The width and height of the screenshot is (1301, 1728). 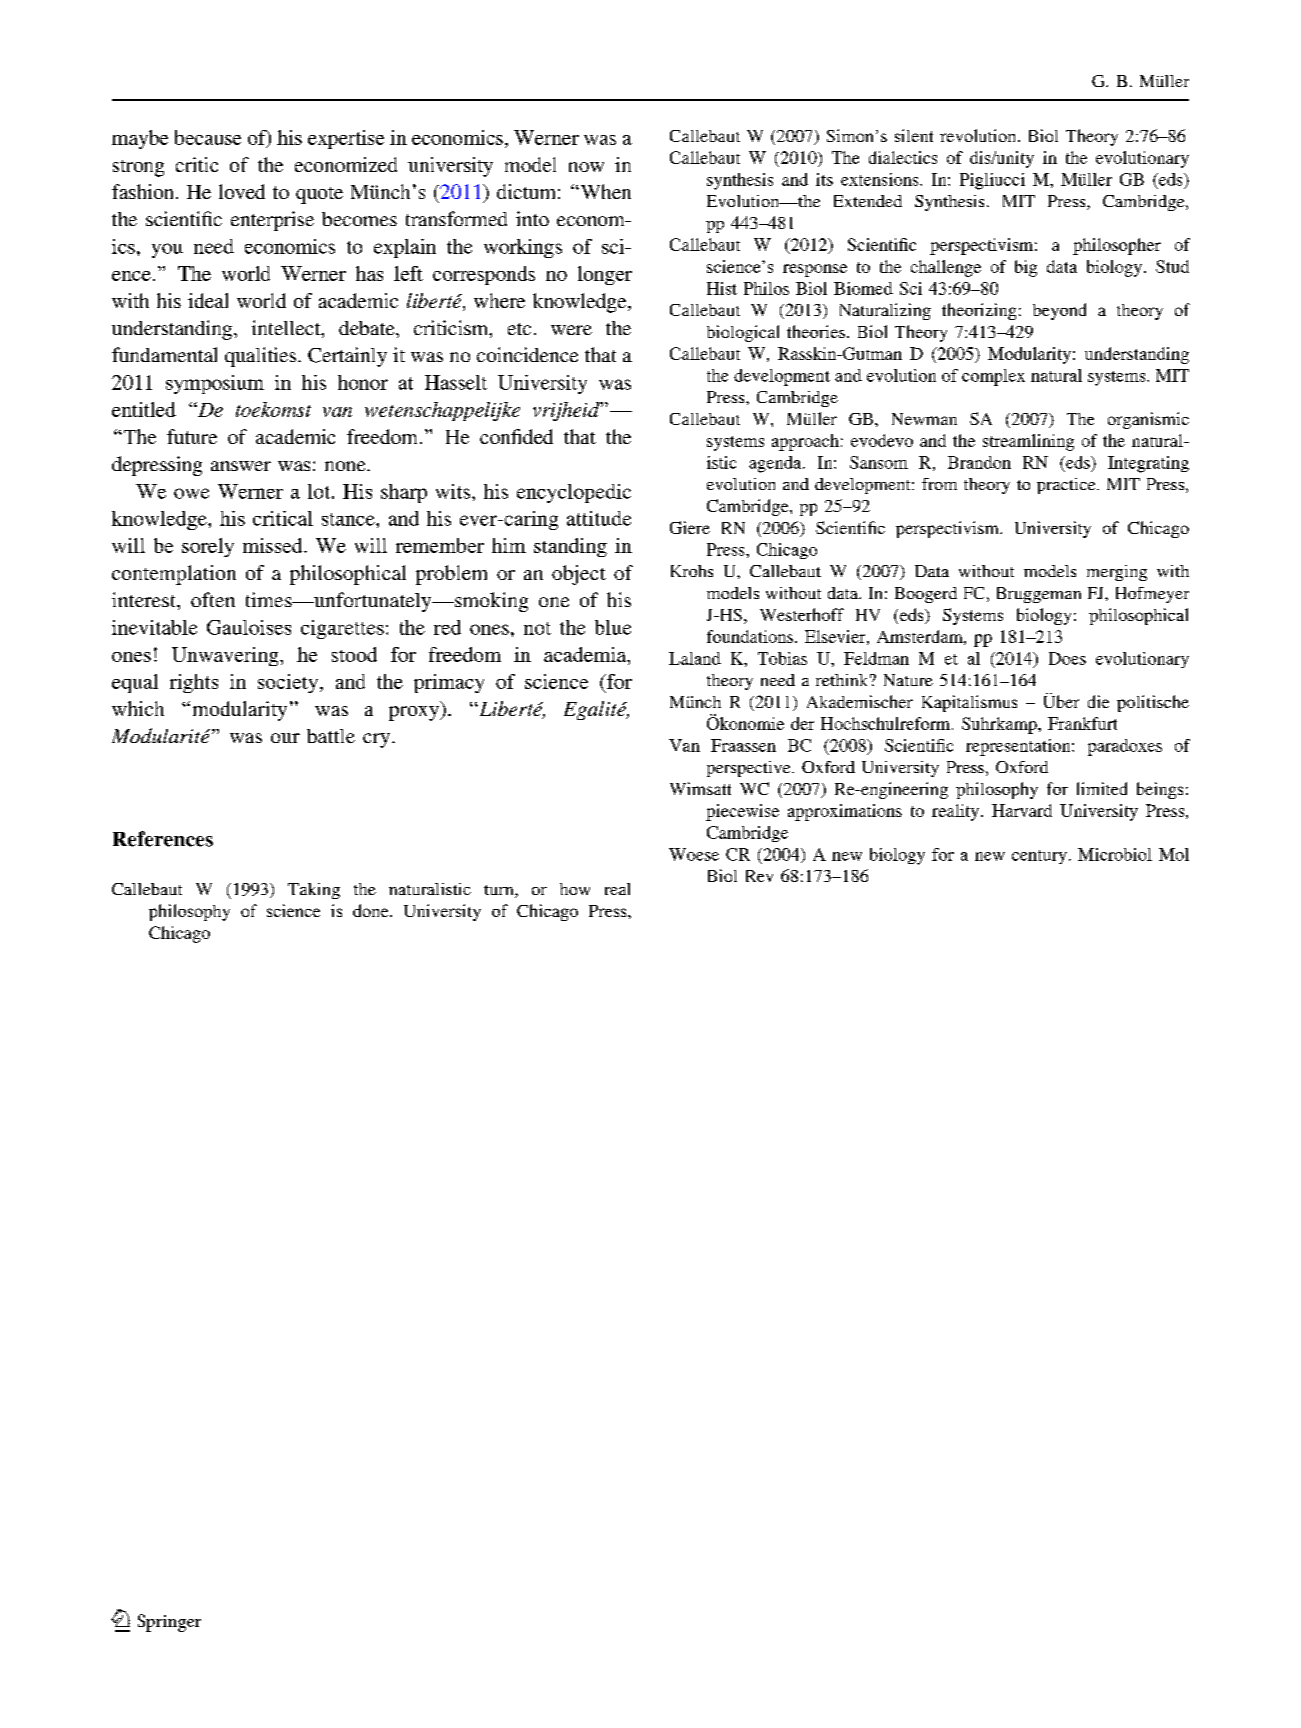 I want to click on Taking, so click(x=314, y=891).
